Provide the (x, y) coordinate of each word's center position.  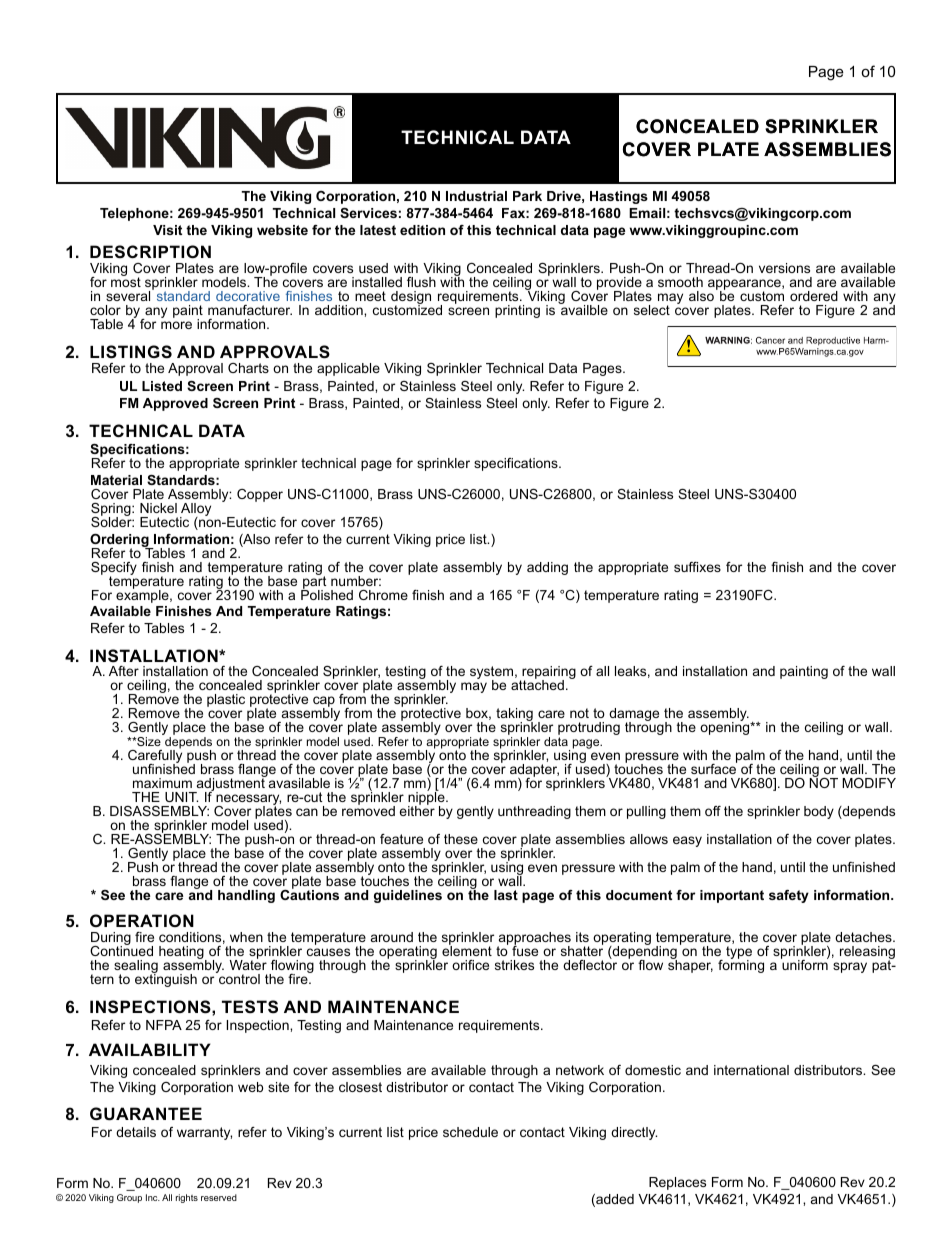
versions (784, 268)
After (124, 671)
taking (514, 716)
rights (187, 1198)
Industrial (476, 196)
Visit (167, 230)
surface (714, 768)
